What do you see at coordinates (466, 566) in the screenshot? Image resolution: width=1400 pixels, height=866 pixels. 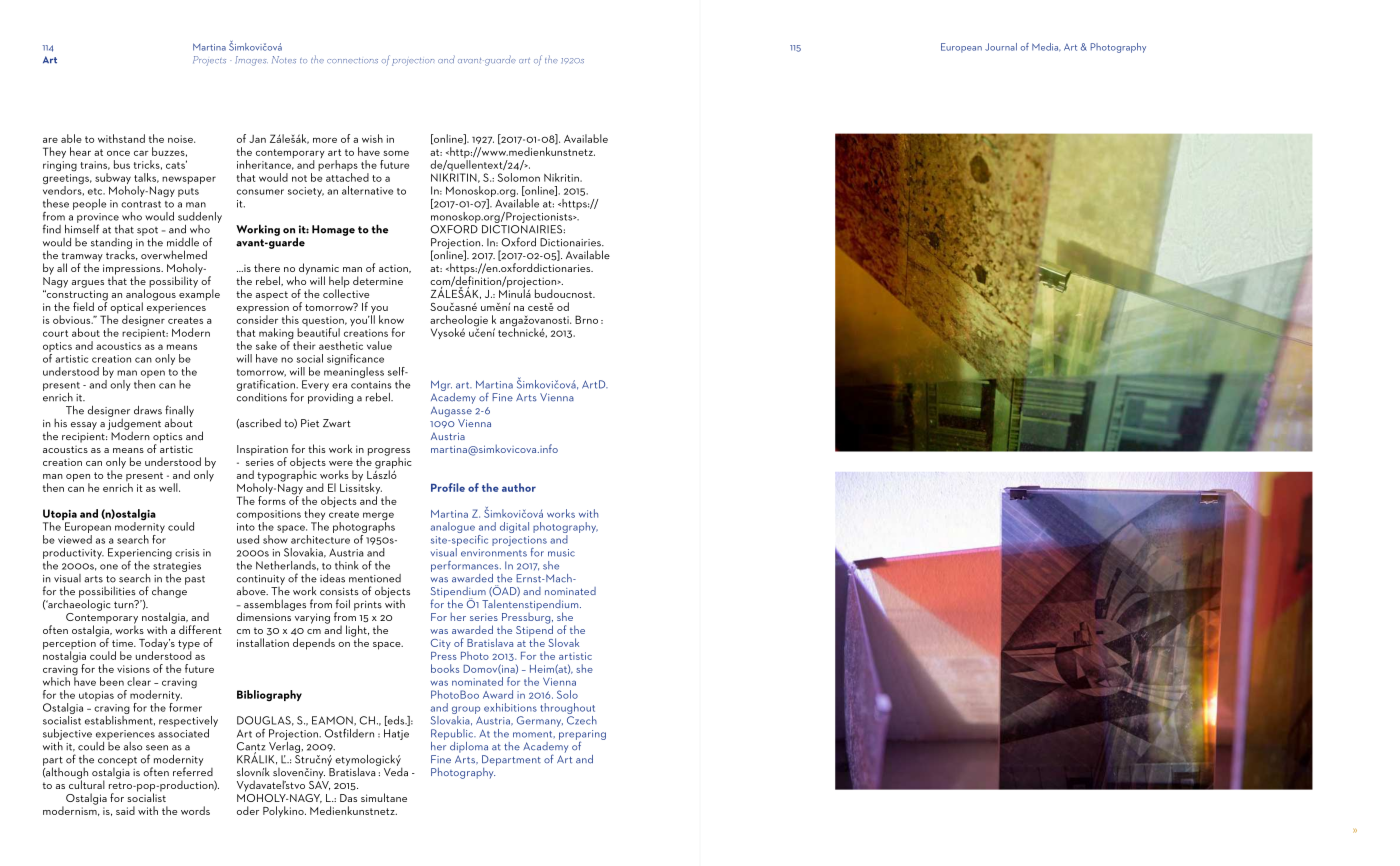 I see `performances` at bounding box center [466, 566].
